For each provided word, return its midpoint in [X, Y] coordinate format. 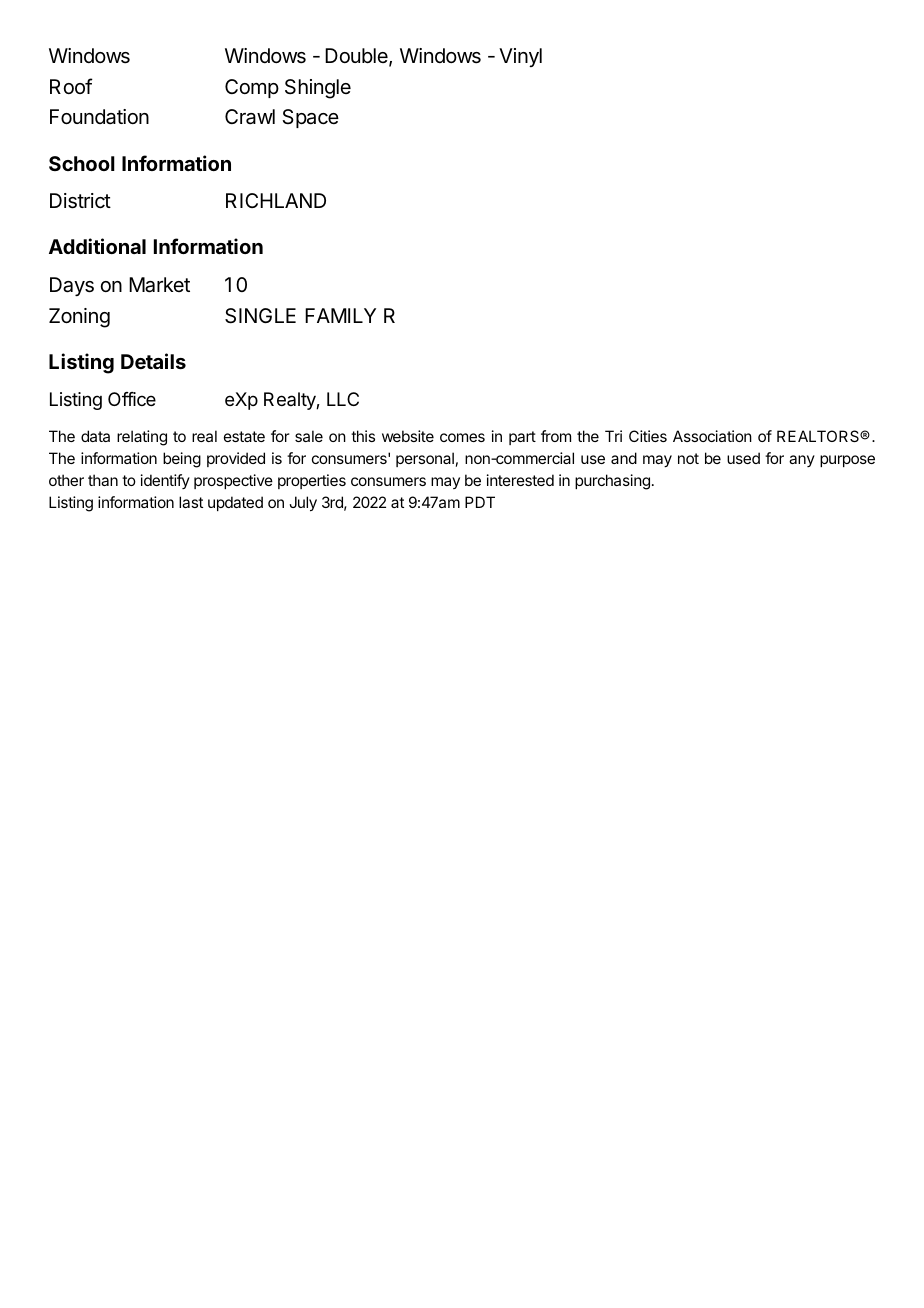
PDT [480, 502]
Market [159, 285]
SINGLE [260, 316]
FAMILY [340, 315]
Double [357, 57]
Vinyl [520, 57]
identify [165, 481]
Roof [71, 86]
